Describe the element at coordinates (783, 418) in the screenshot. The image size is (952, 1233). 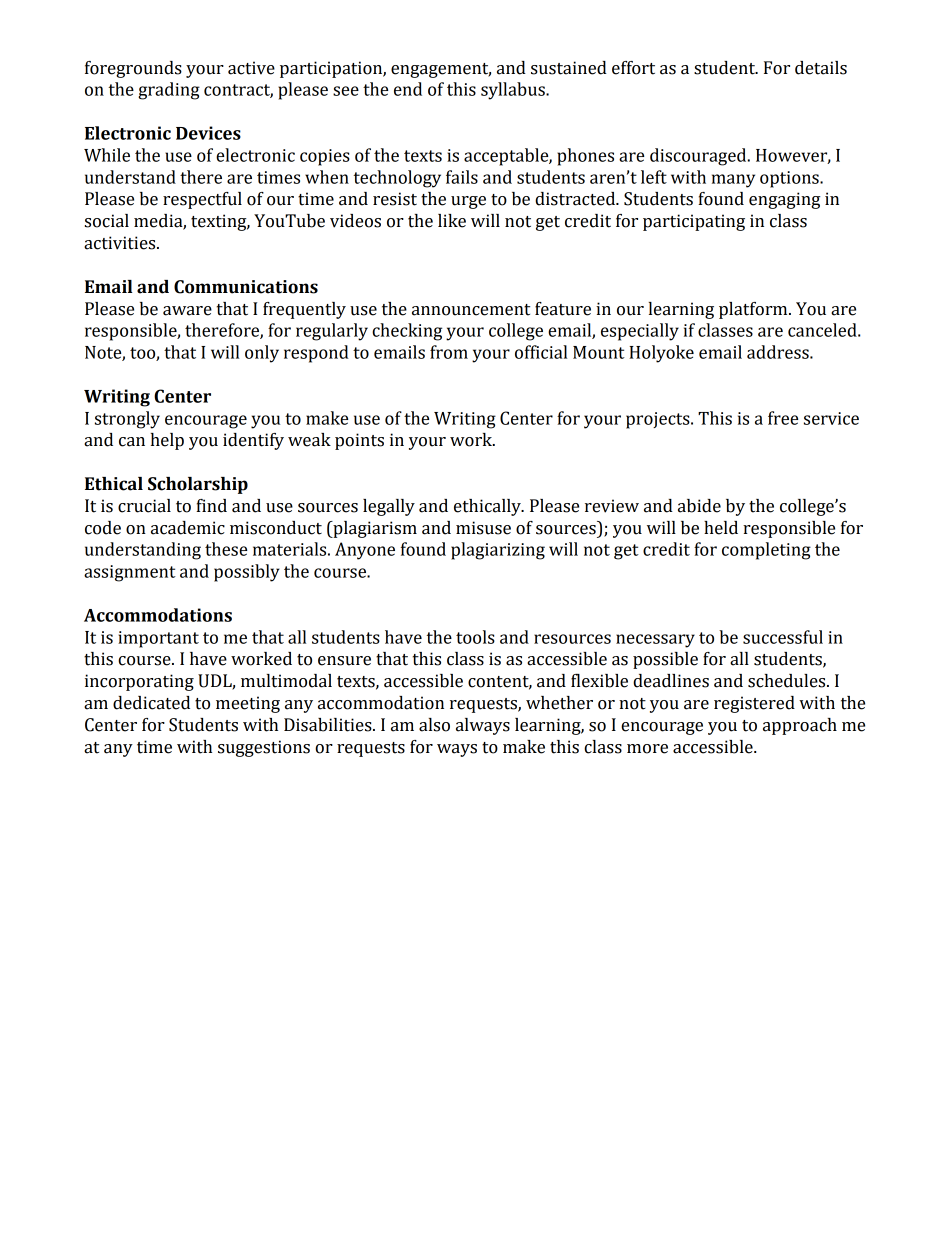
I see `free` at that location.
